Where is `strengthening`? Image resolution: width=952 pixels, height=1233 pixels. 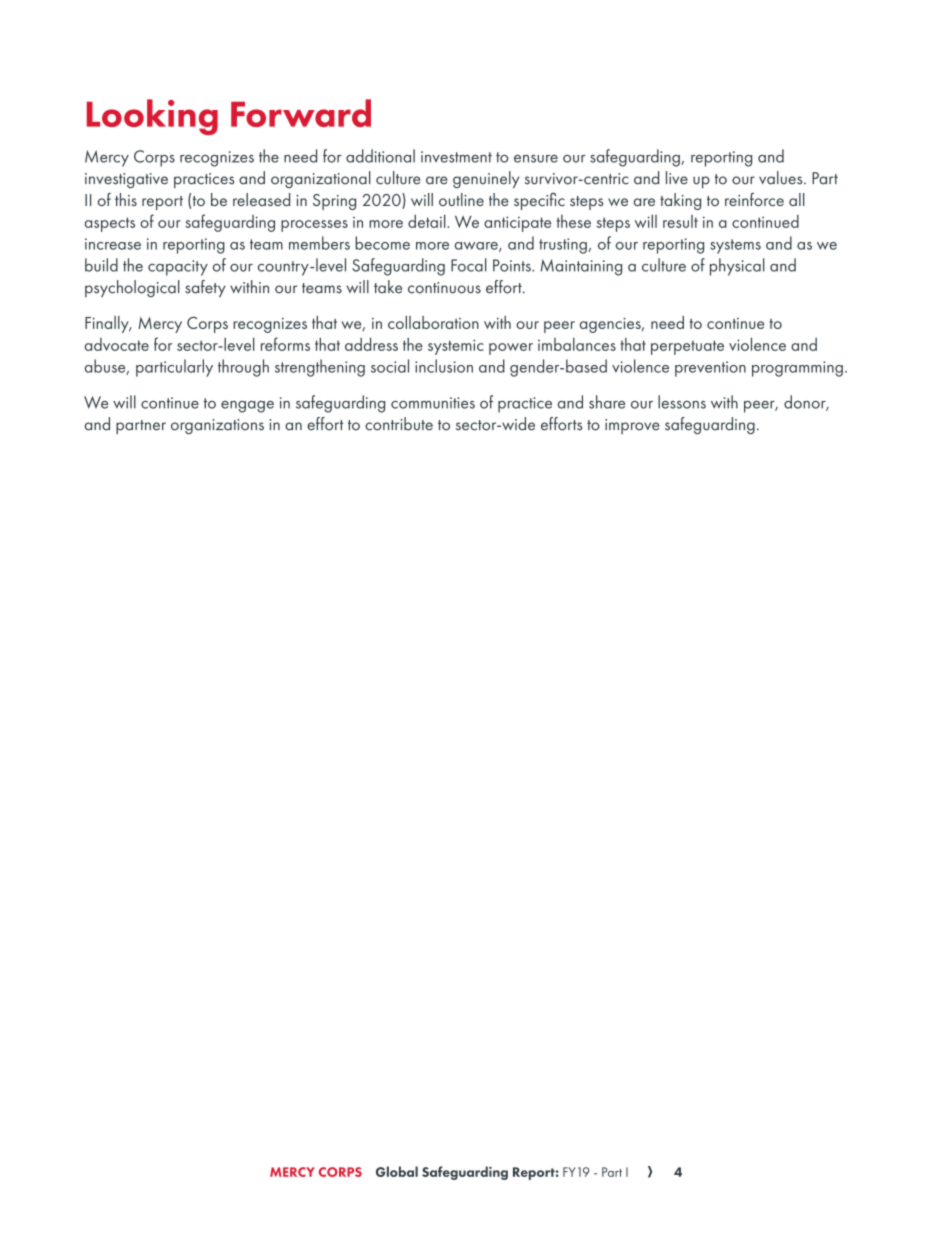
strengthening is located at coordinates (320, 368).
